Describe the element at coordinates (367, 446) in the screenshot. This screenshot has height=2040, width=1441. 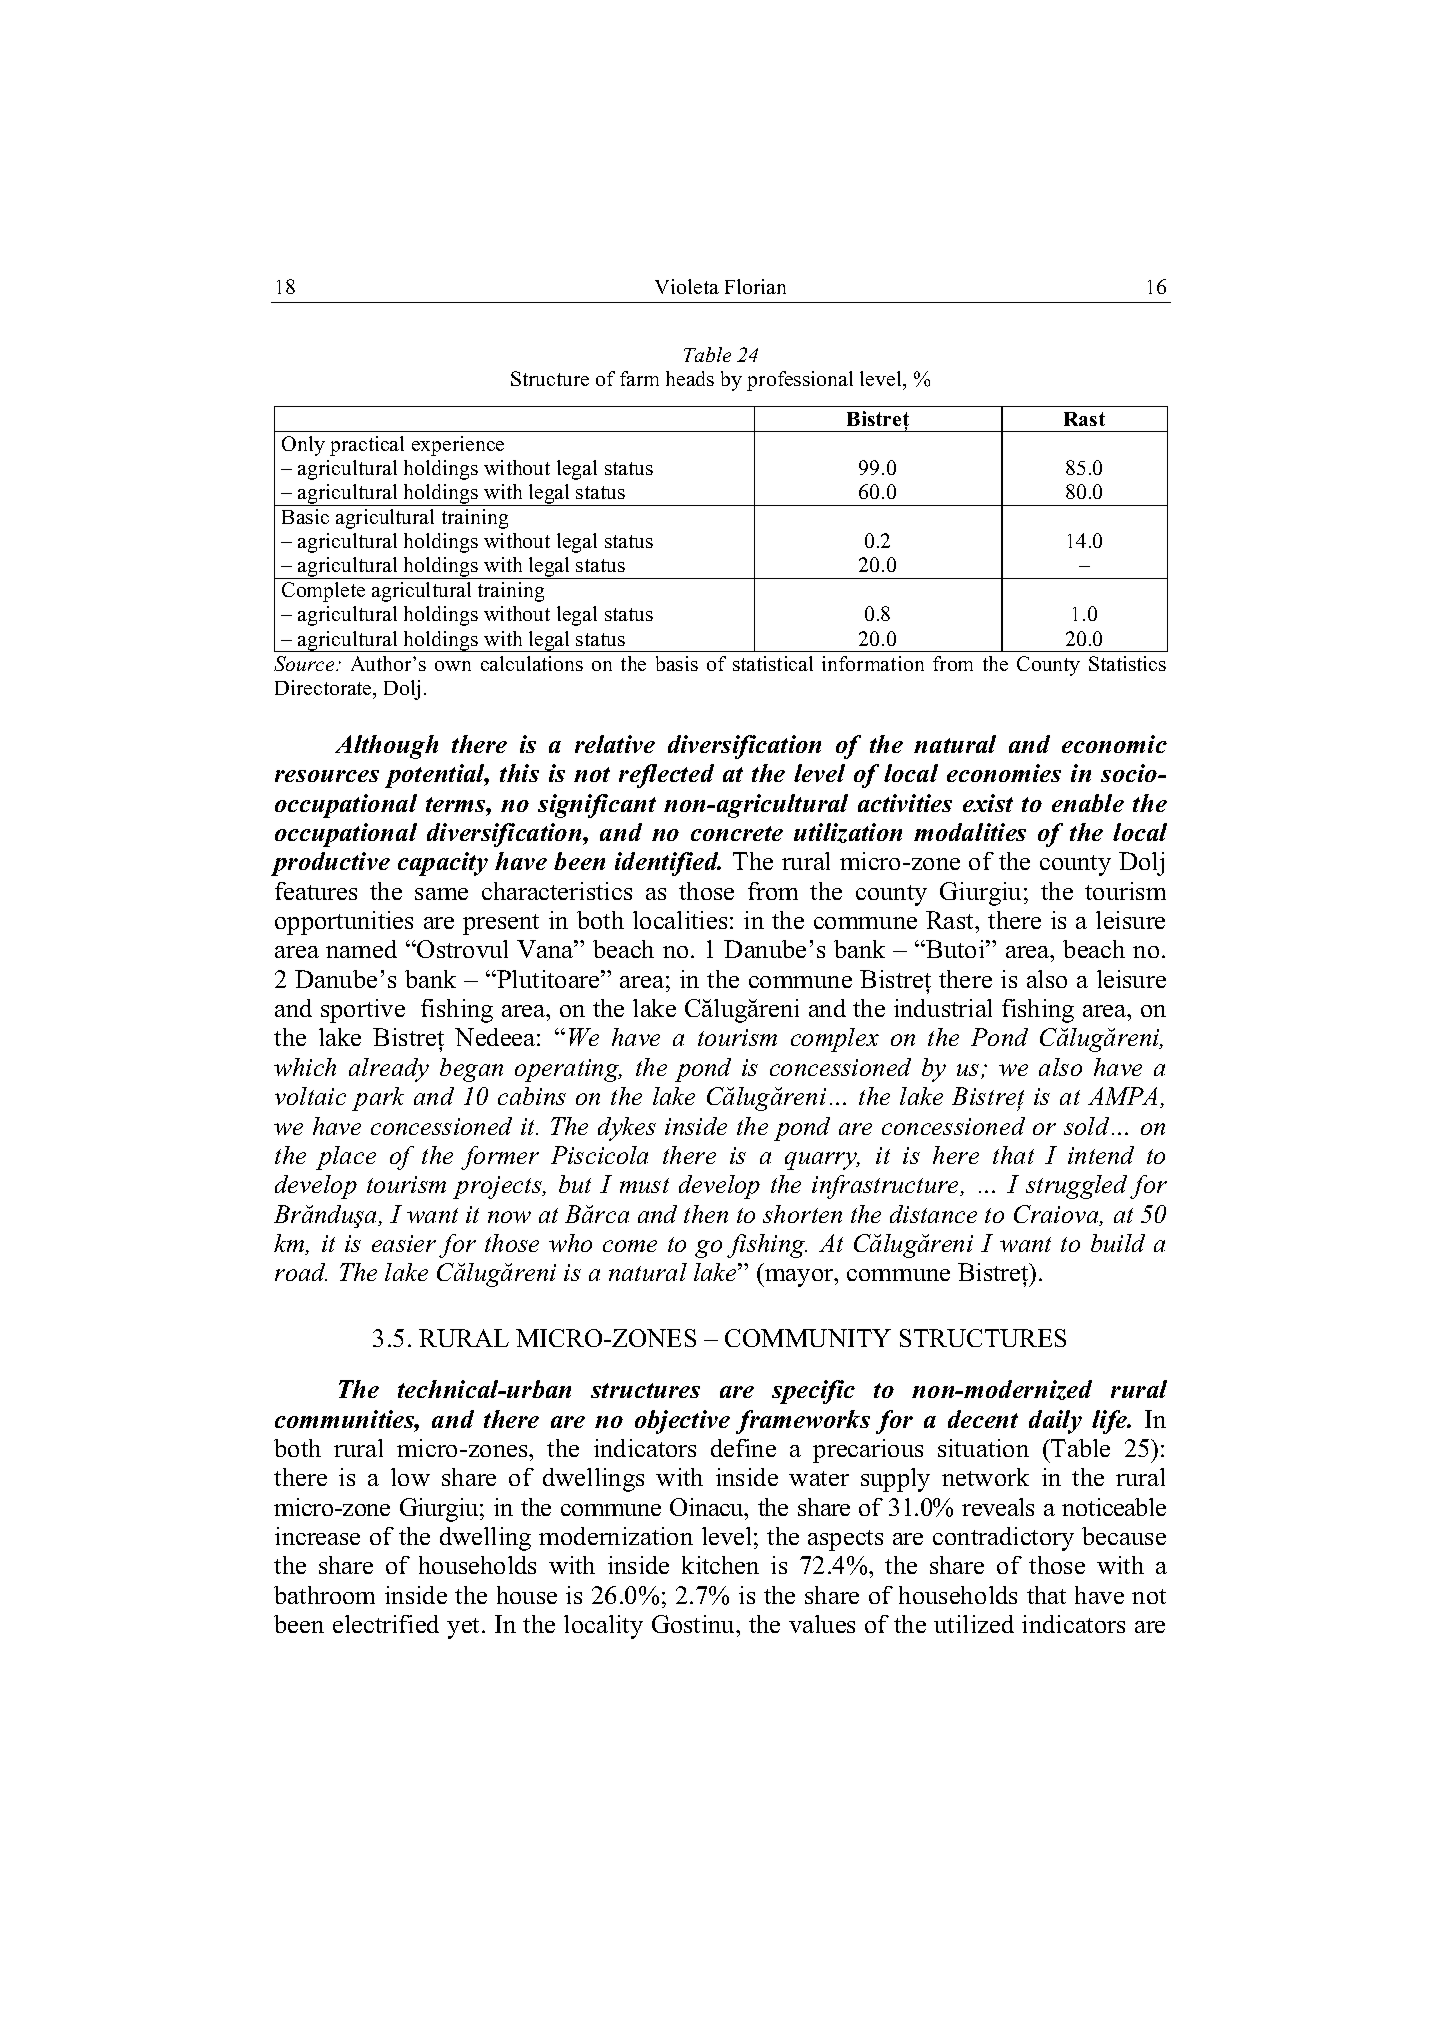
I see `practical` at that location.
